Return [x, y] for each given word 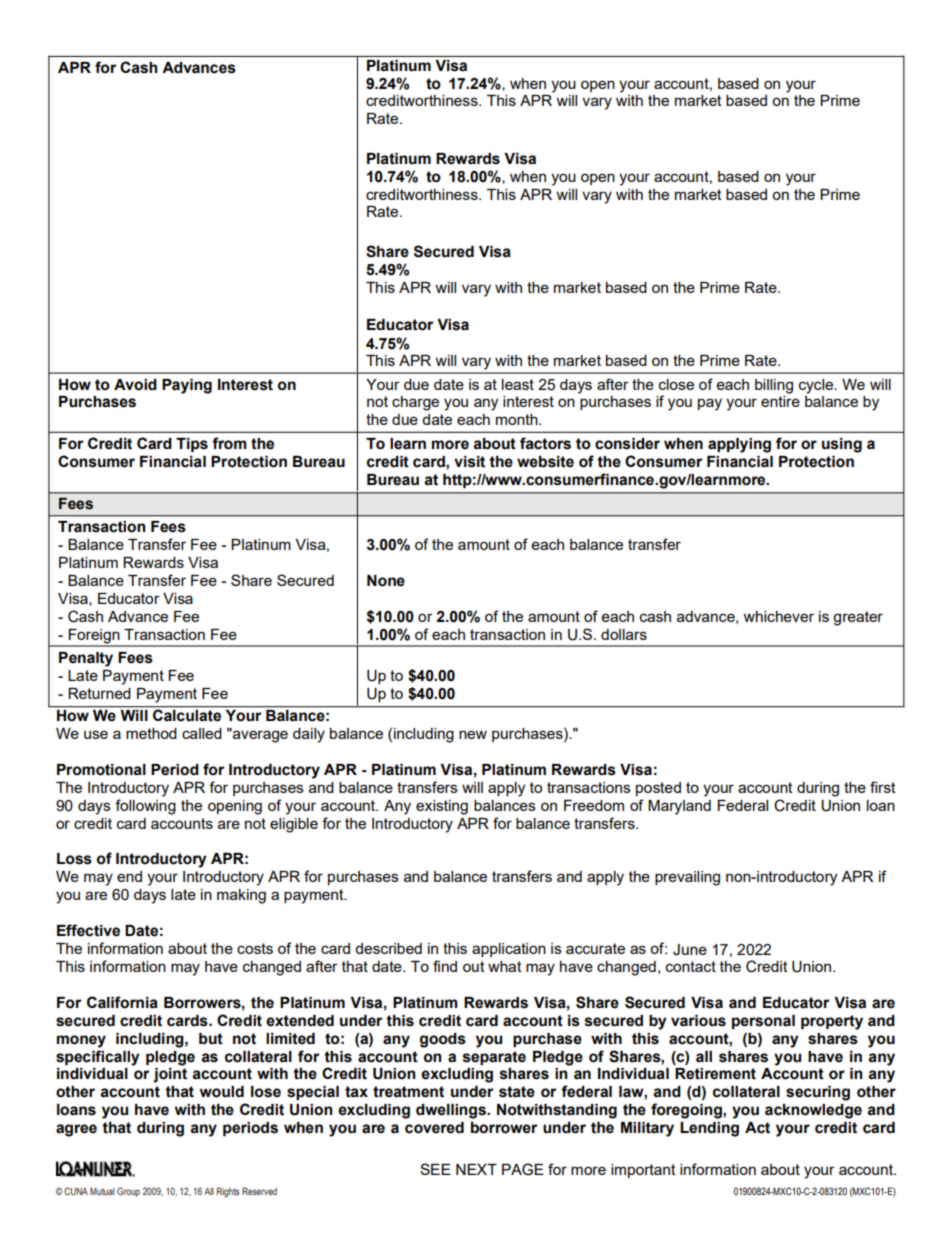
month [518, 419]
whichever [778, 616]
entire [780, 401]
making [241, 896]
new [473, 734]
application [509, 950]
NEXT [476, 1169]
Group [128, 1192]
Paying [187, 386]
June [690, 950]
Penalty [86, 659]
